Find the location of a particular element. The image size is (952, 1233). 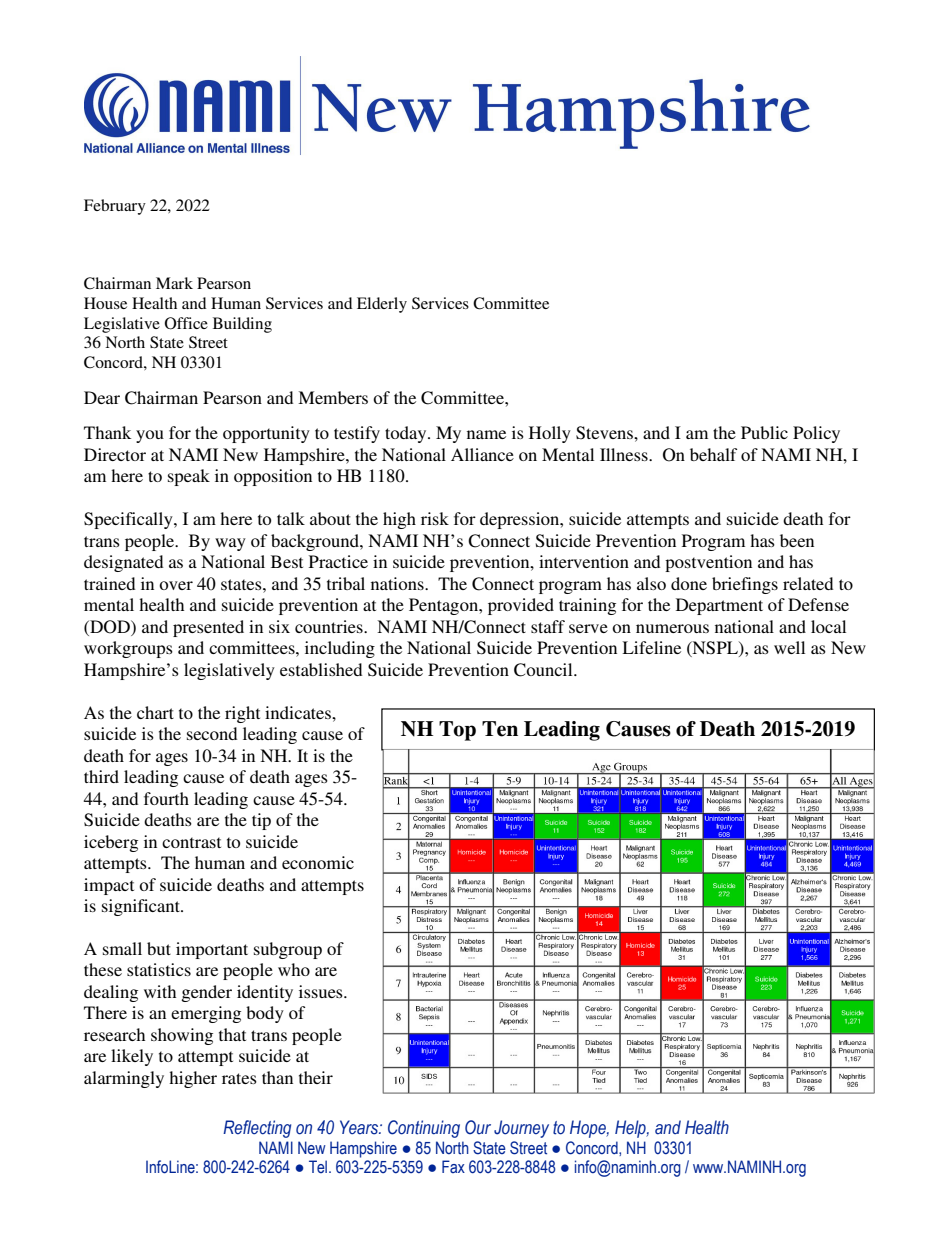

Elderly is located at coordinates (382, 305).
